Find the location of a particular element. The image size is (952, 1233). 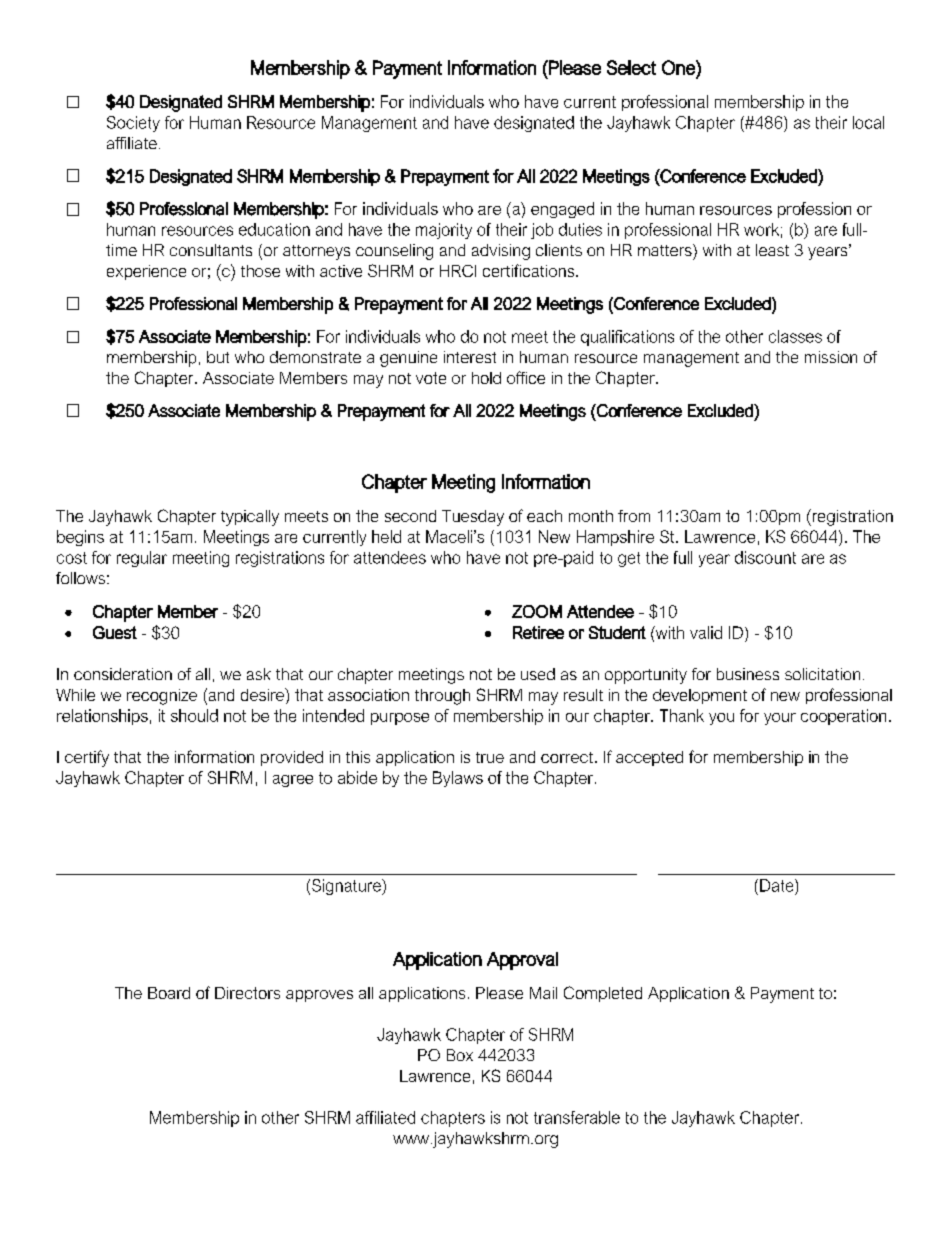

your is located at coordinates (780, 719).
